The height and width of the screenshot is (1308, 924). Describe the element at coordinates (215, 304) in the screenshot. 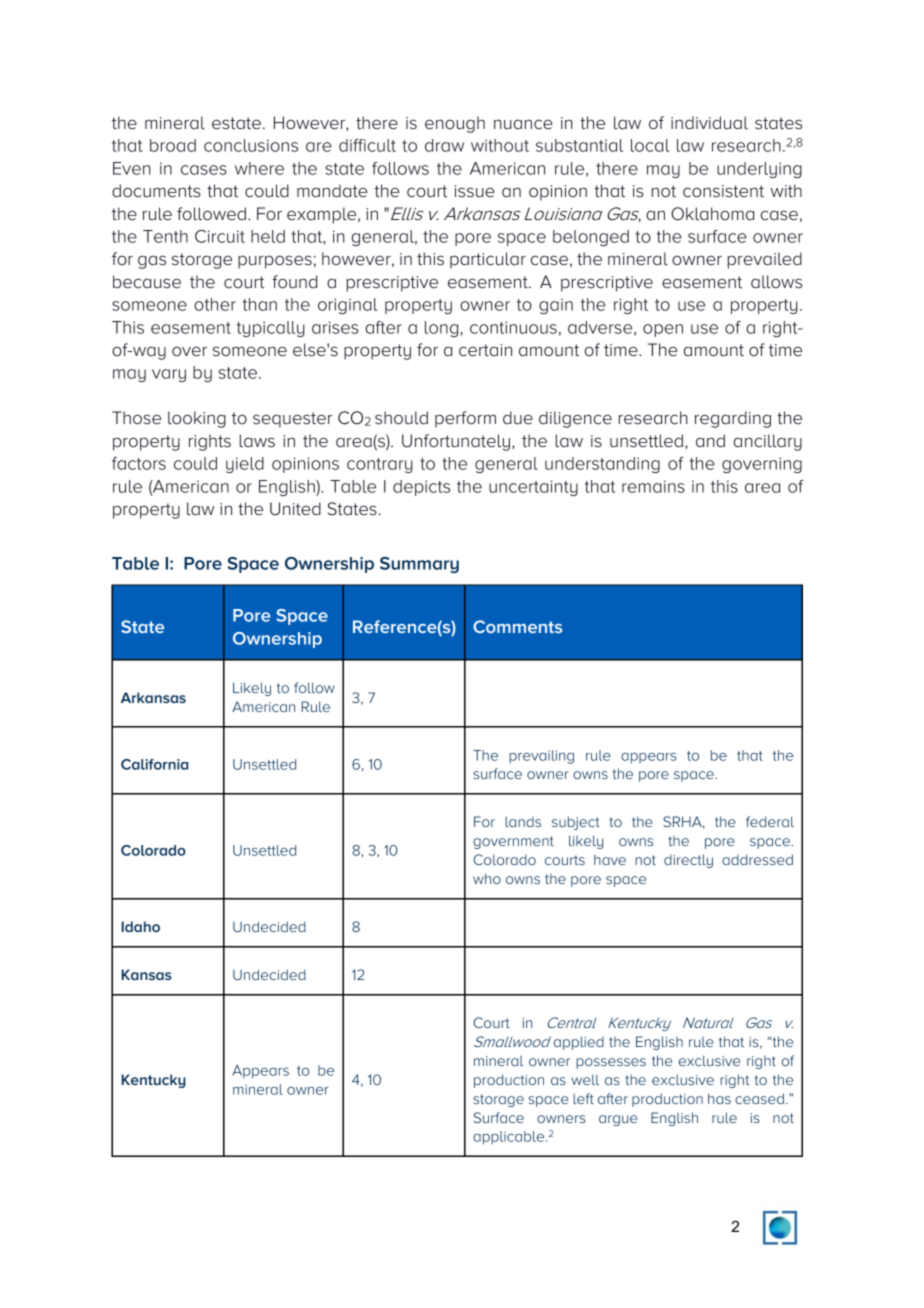

I see `other` at that location.
